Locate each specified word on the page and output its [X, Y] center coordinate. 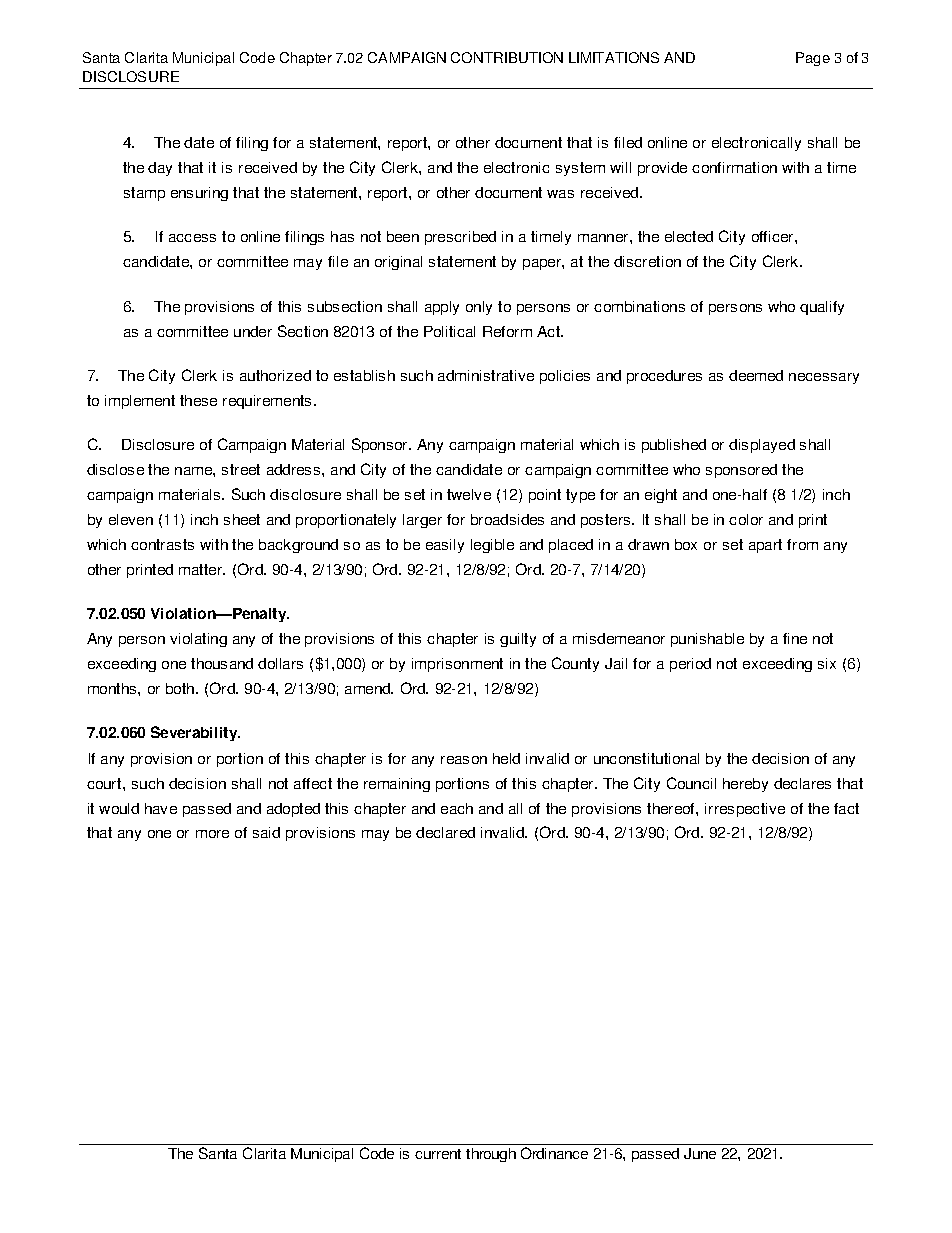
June [700, 1153]
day [160, 169]
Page [813, 59]
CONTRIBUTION [507, 57]
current [438, 1154]
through [491, 1155]
